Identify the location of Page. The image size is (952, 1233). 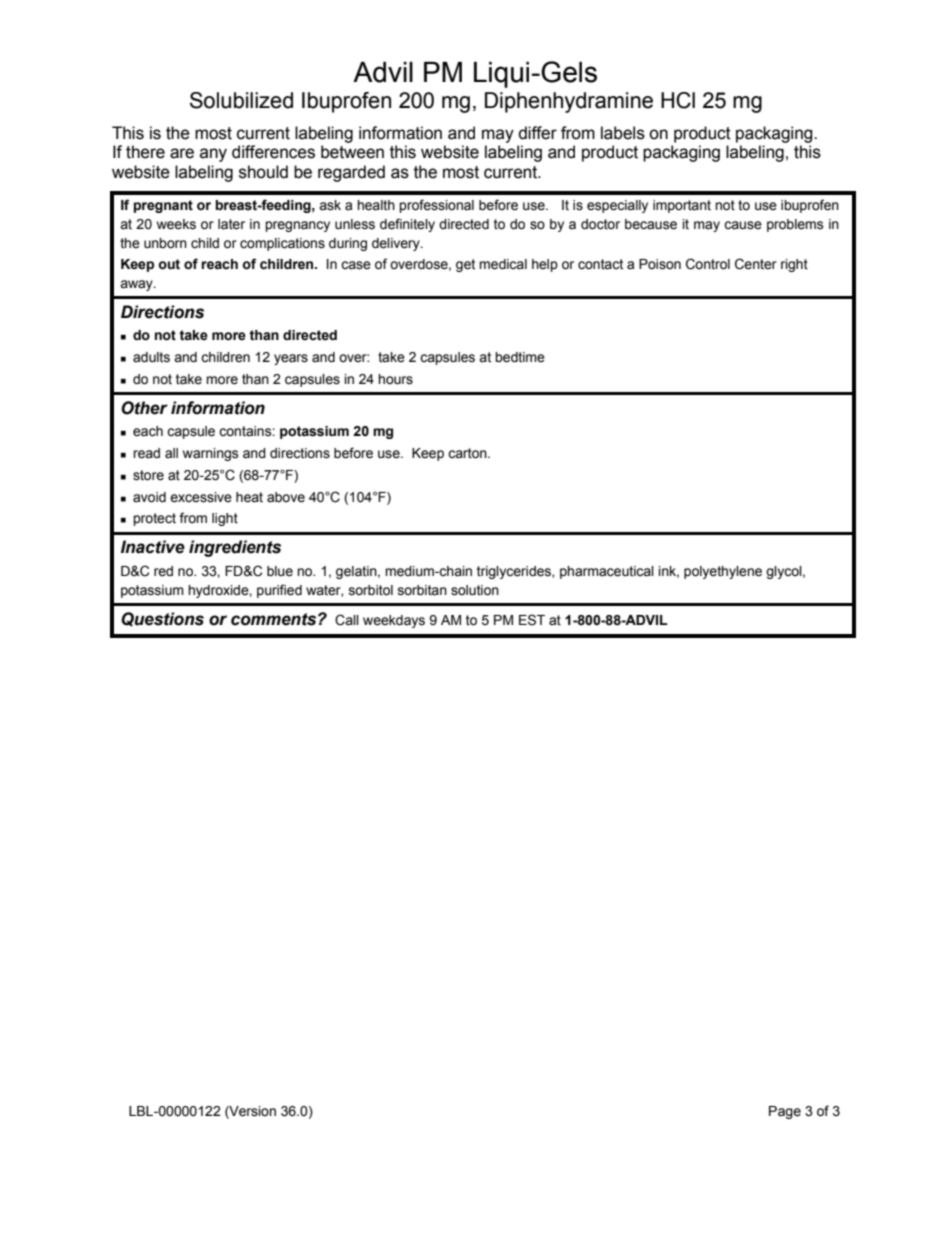
(785, 1112).
